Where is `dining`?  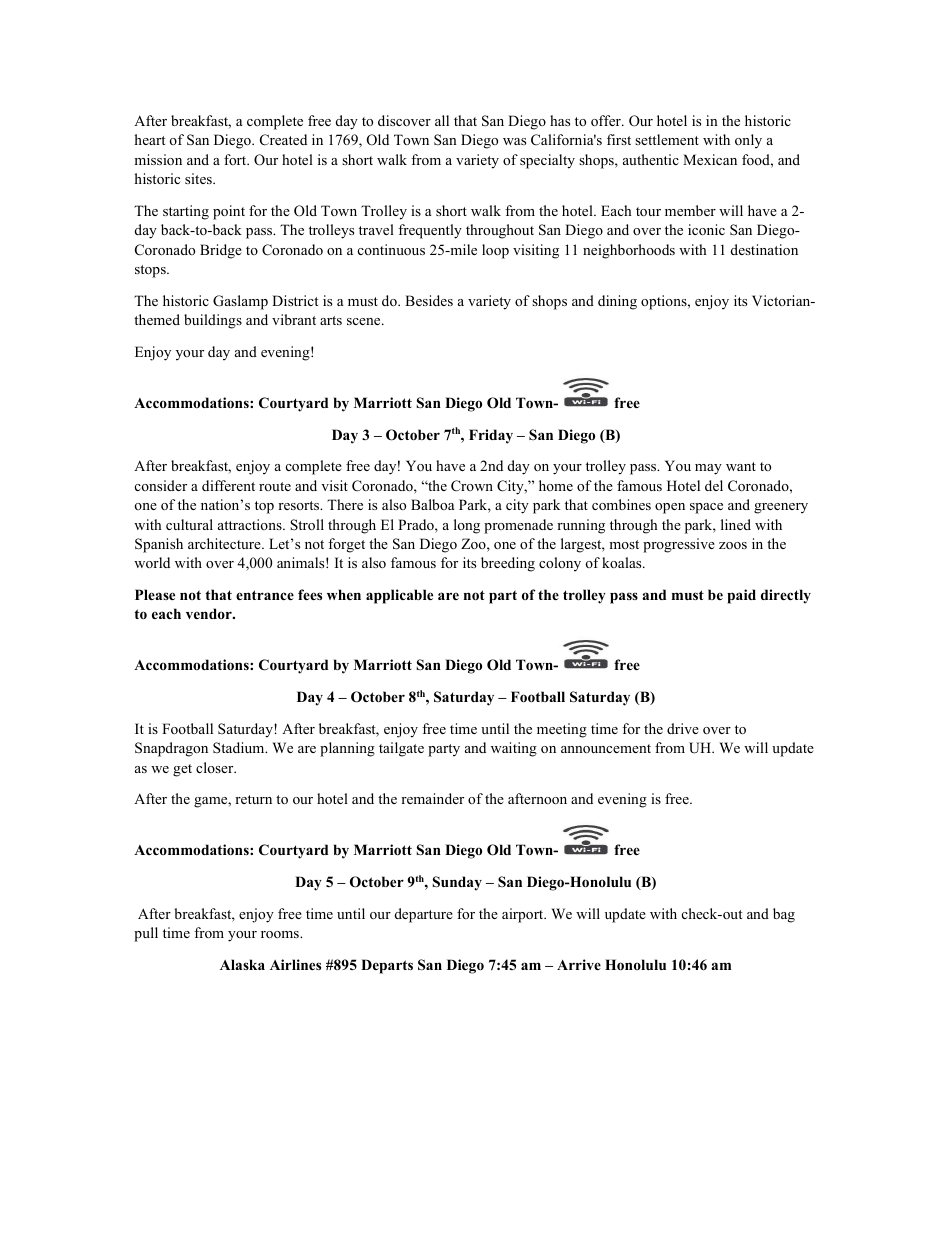 dining is located at coordinates (617, 302).
